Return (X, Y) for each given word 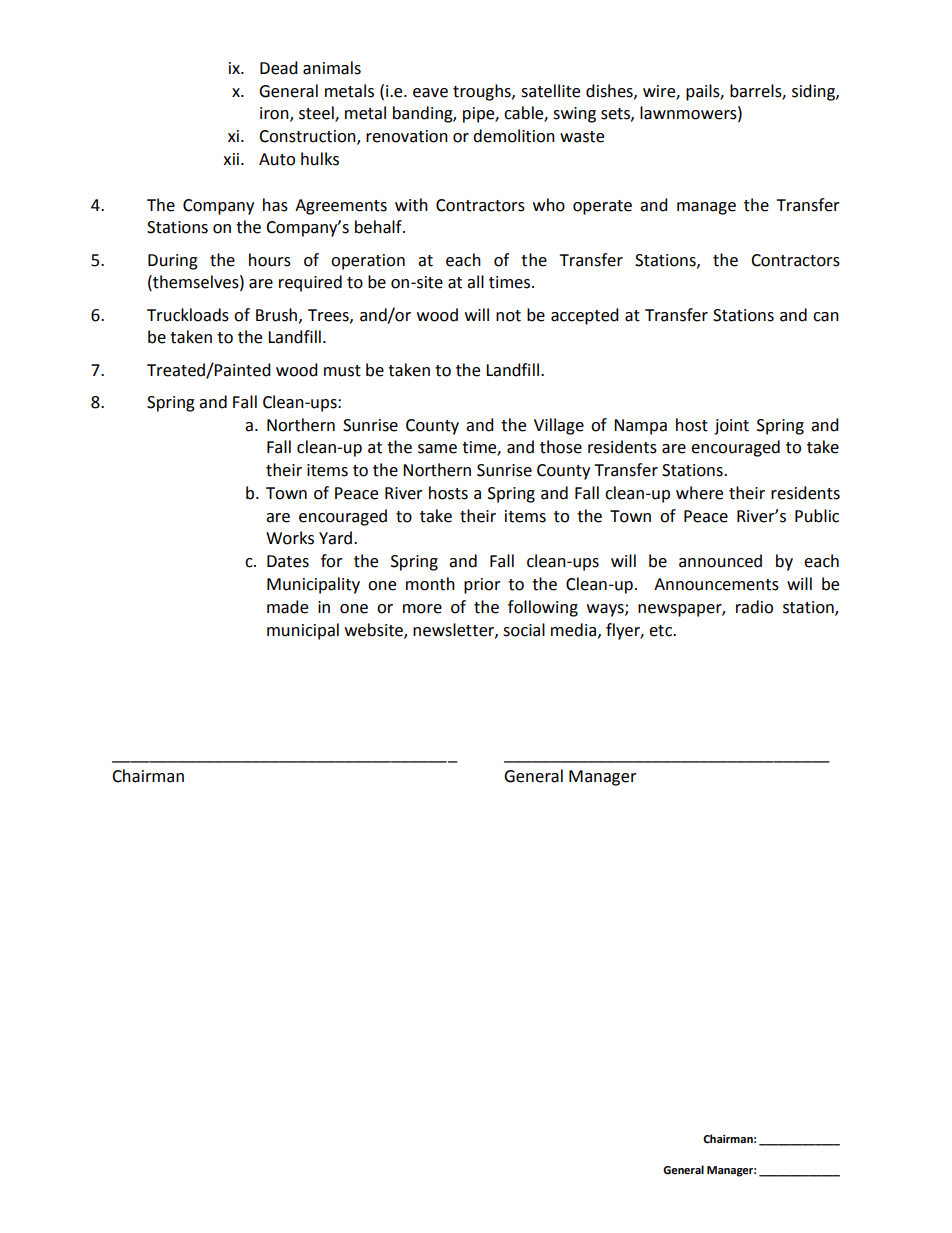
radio (754, 607)
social (524, 630)
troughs (483, 92)
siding (814, 92)
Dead (279, 68)
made (287, 607)
